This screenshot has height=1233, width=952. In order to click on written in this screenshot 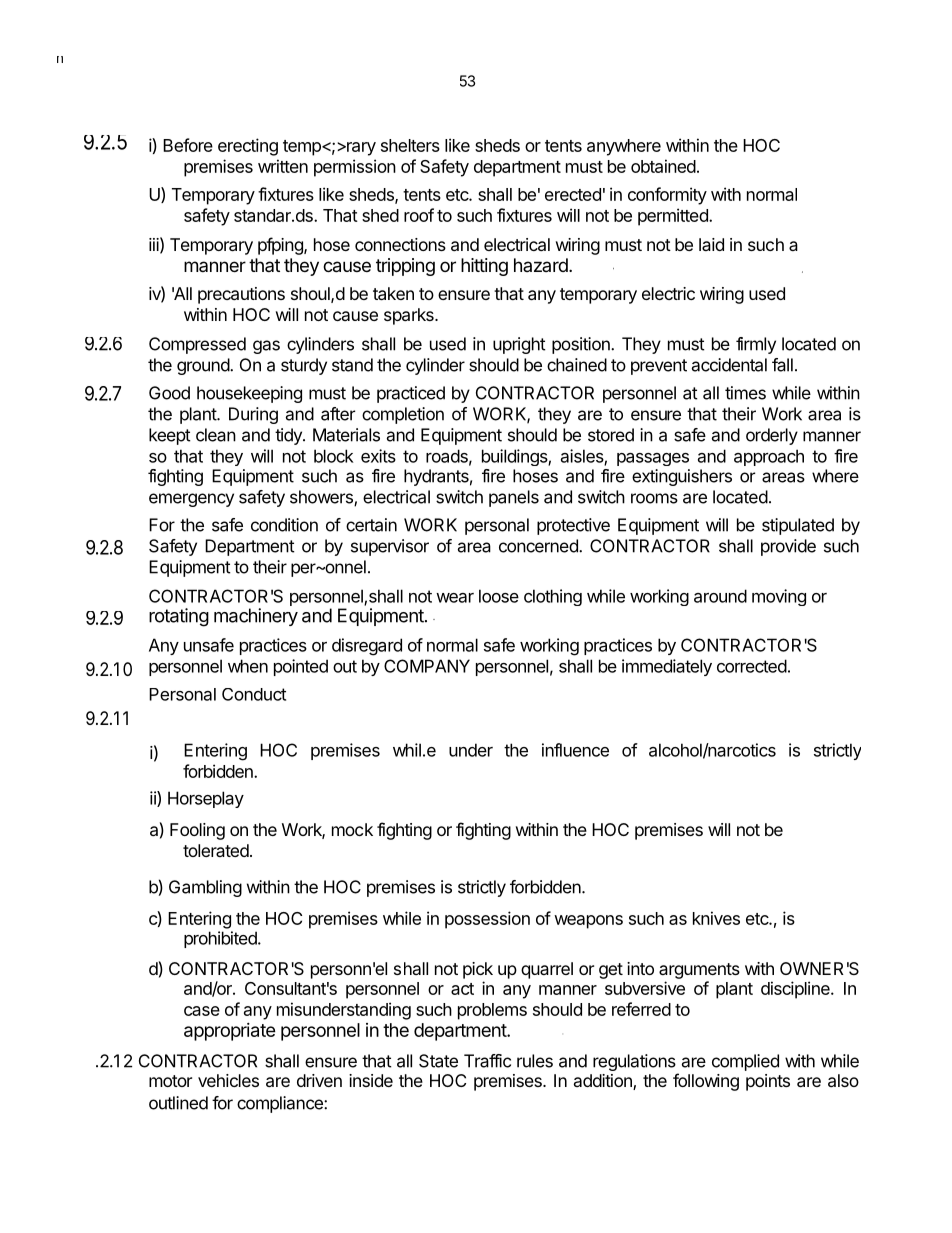, I will do `click(283, 166)`.
